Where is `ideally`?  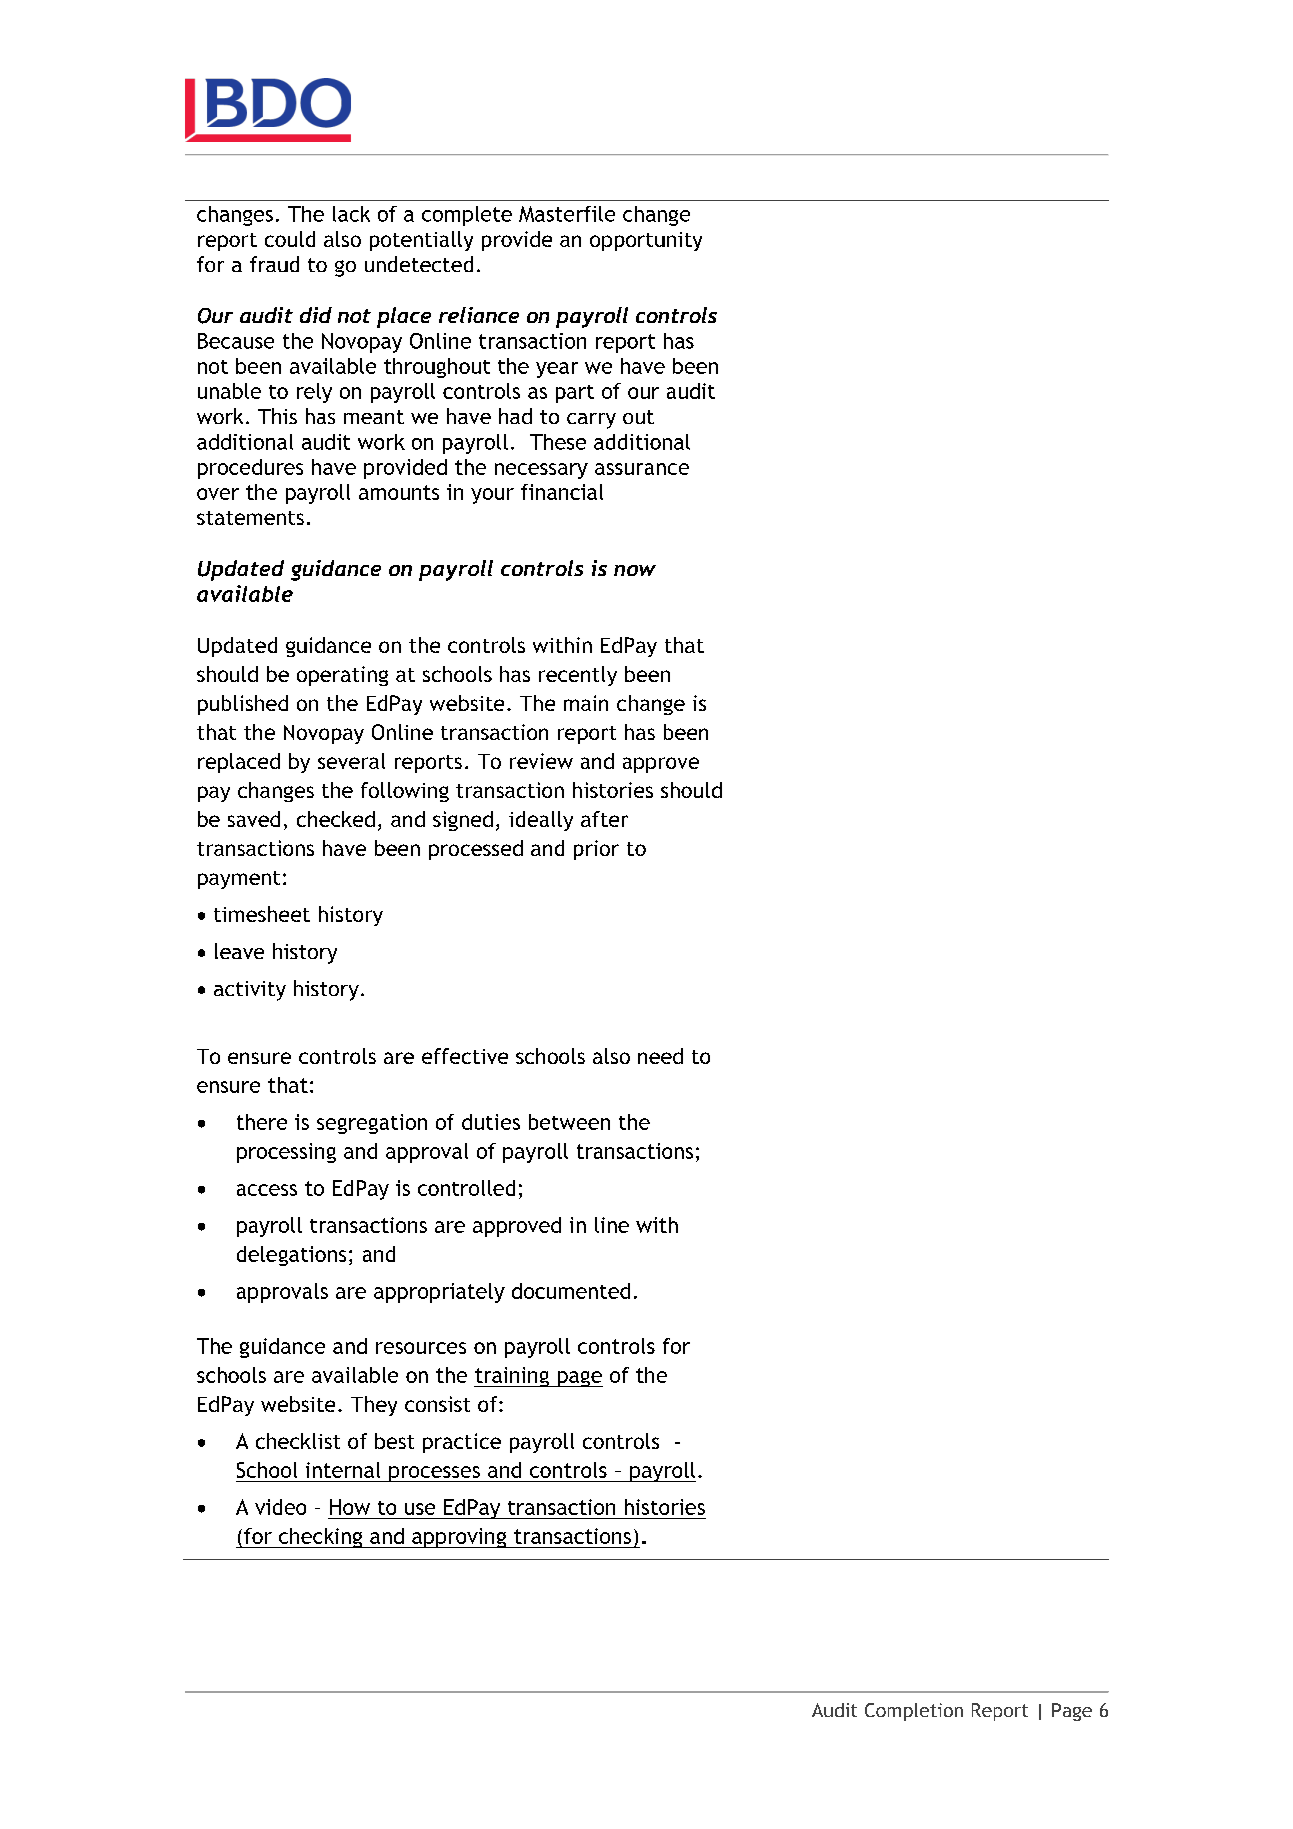
ideally is located at coordinates (541, 821).
